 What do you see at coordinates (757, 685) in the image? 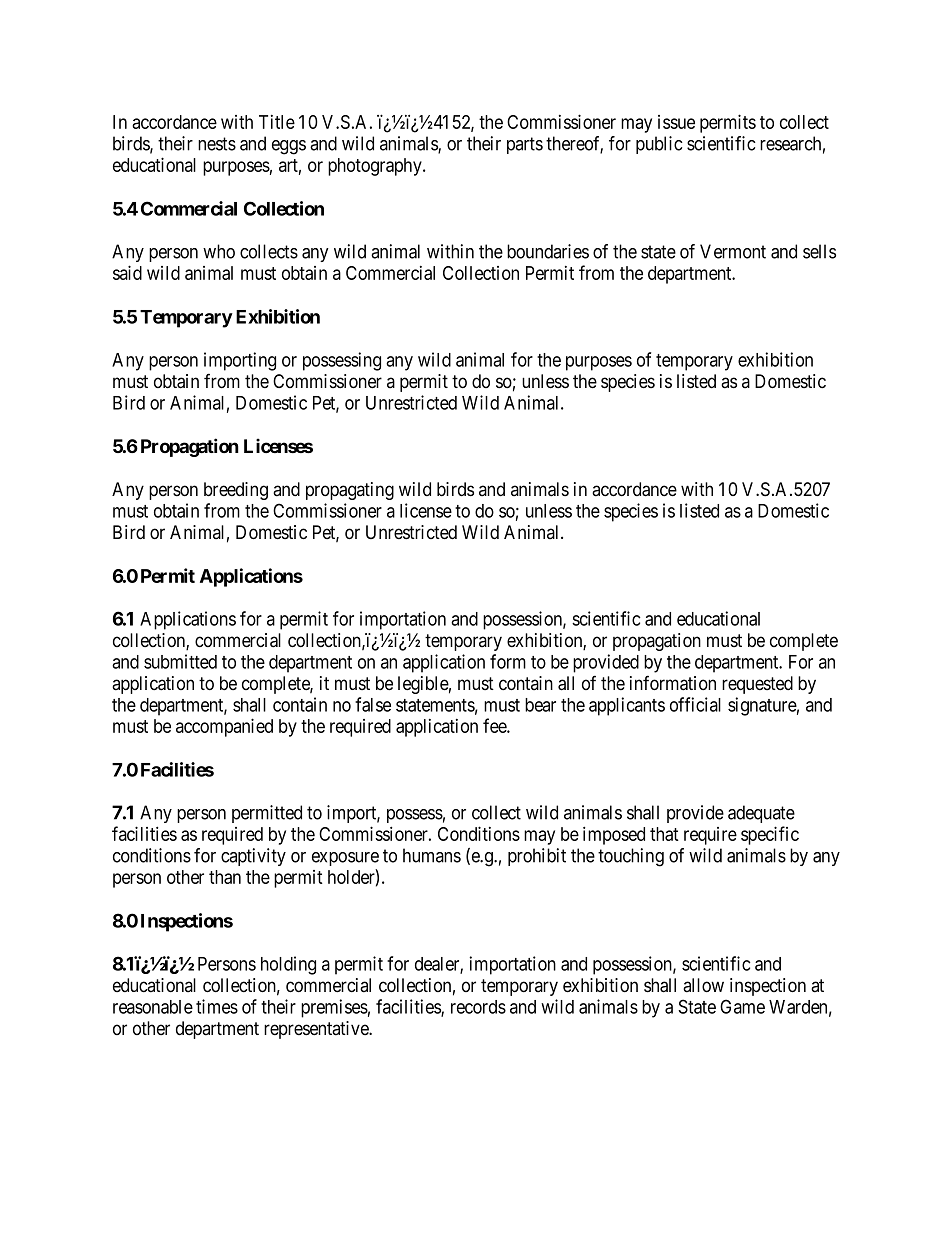
I see `requested` at bounding box center [757, 685].
